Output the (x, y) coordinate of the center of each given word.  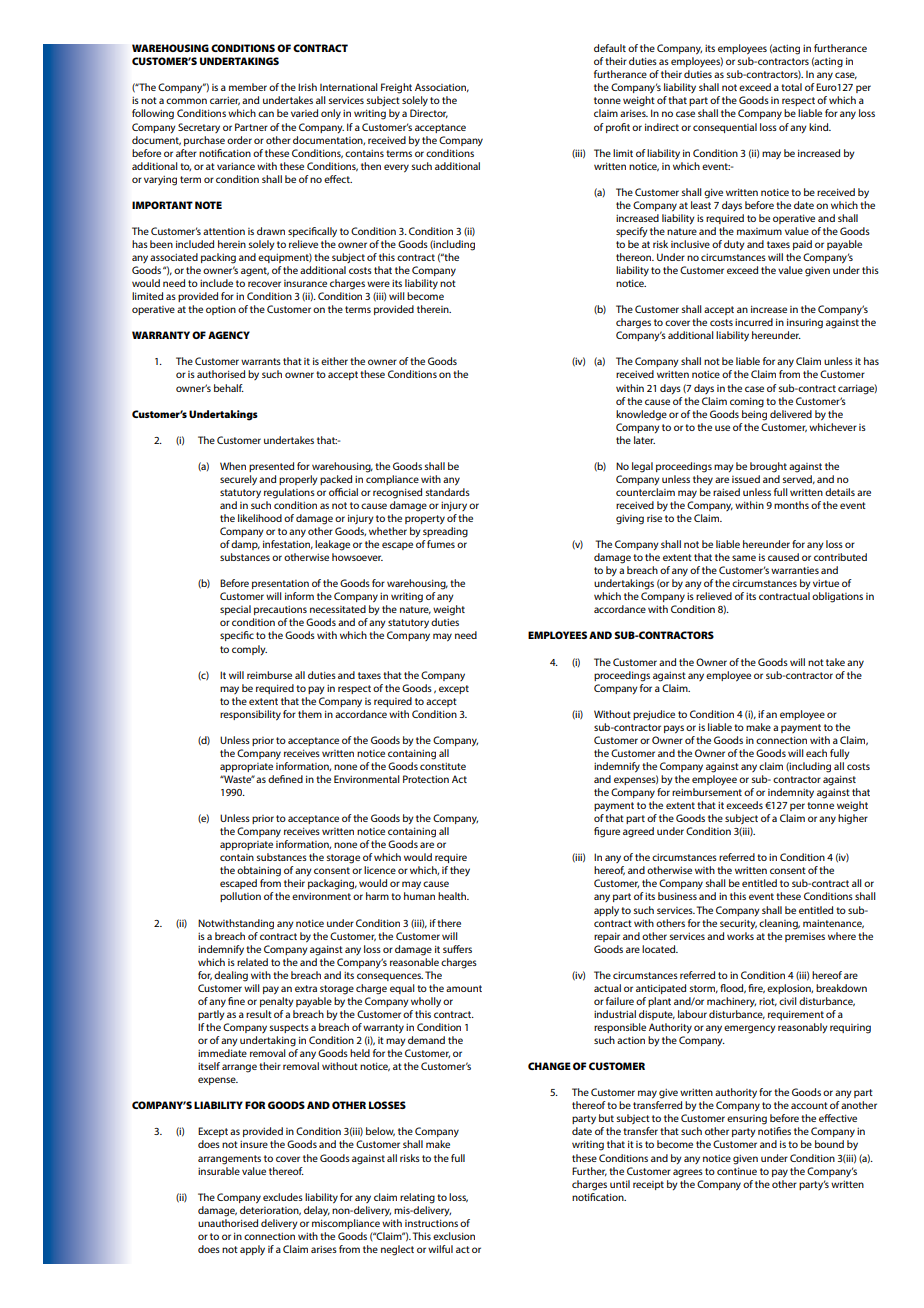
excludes (283, 1197)
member (248, 87)
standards (448, 492)
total (791, 87)
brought (768, 467)
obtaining (259, 871)
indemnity (791, 793)
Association (442, 87)
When (233, 466)
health (453, 896)
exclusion (454, 1236)
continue (737, 1171)
